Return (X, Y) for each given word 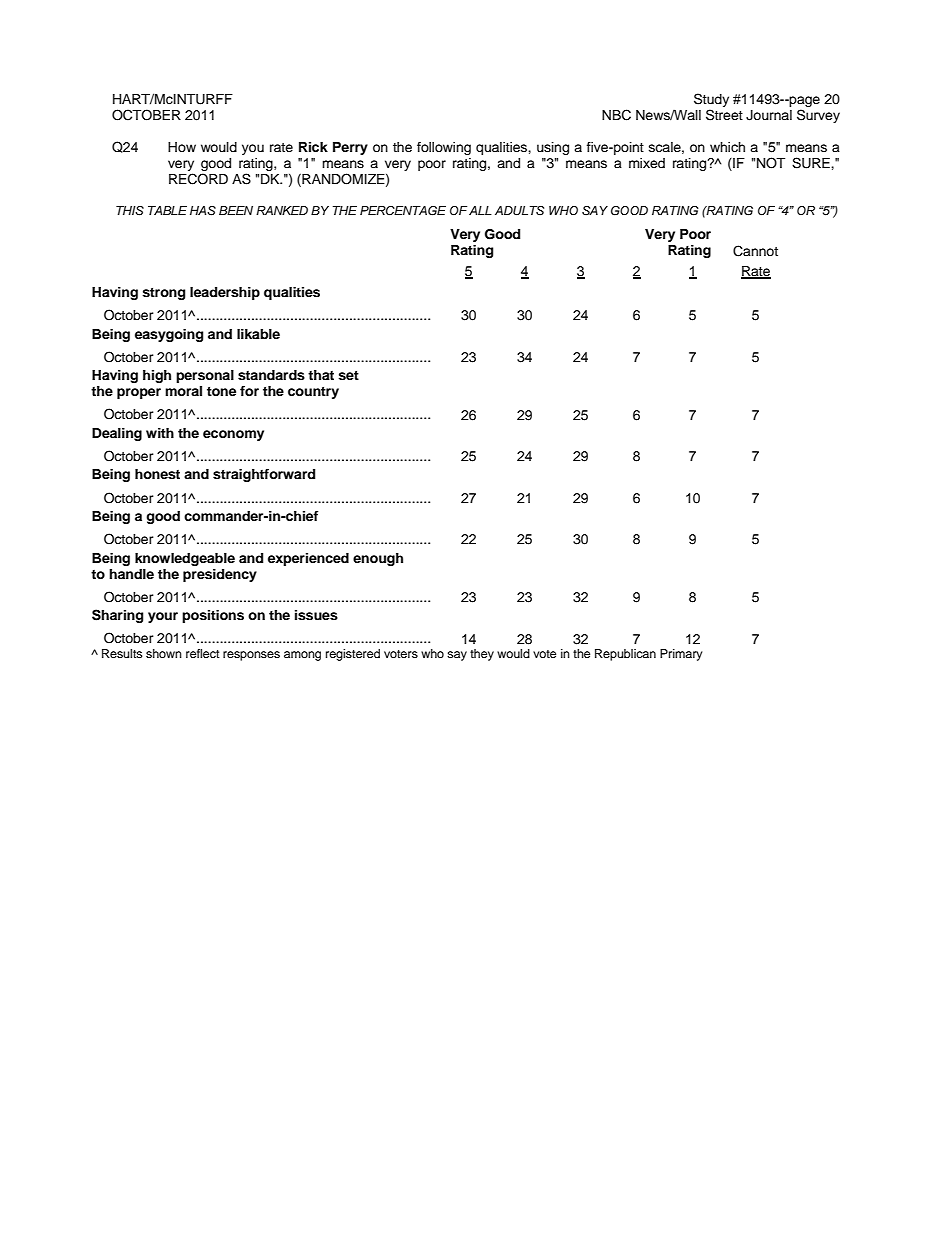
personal (205, 376)
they (482, 655)
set (348, 375)
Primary (681, 655)
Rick (313, 147)
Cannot (755, 251)
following (444, 148)
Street (724, 115)
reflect (203, 653)
